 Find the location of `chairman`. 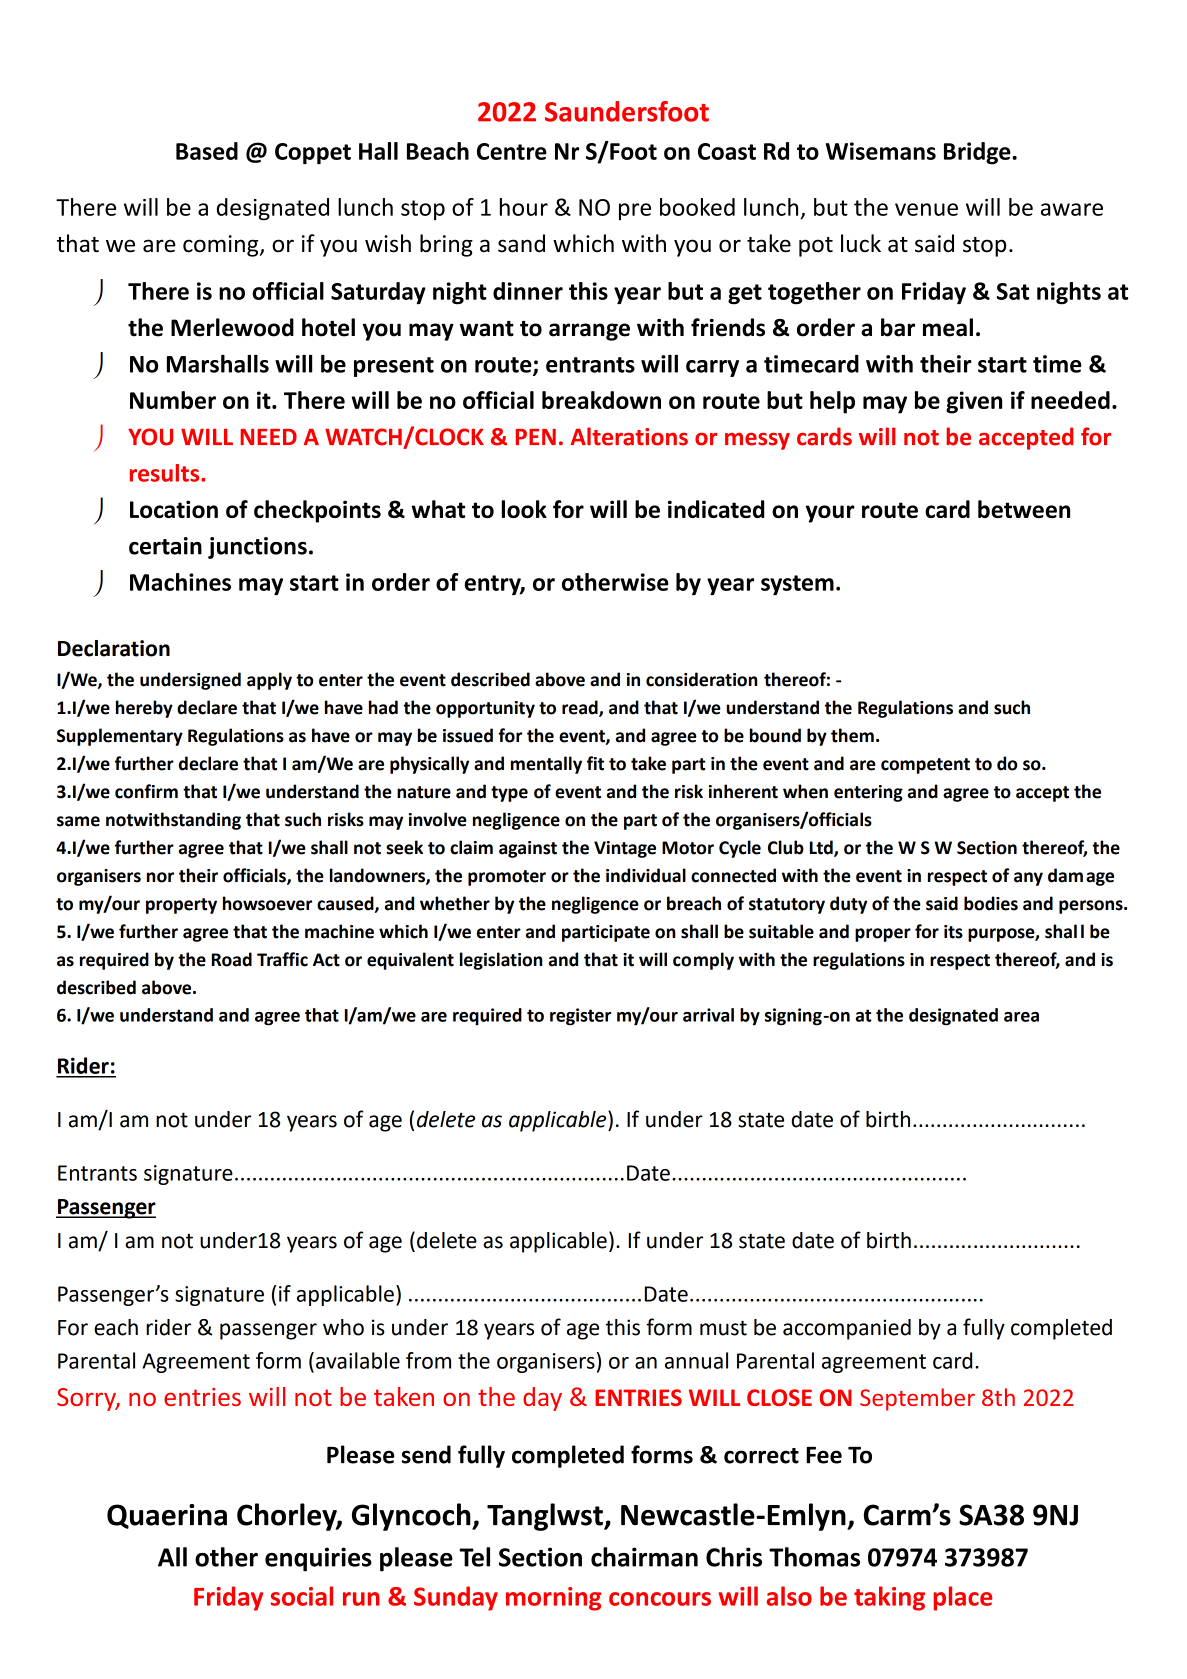

chairman is located at coordinates (644, 1557).
